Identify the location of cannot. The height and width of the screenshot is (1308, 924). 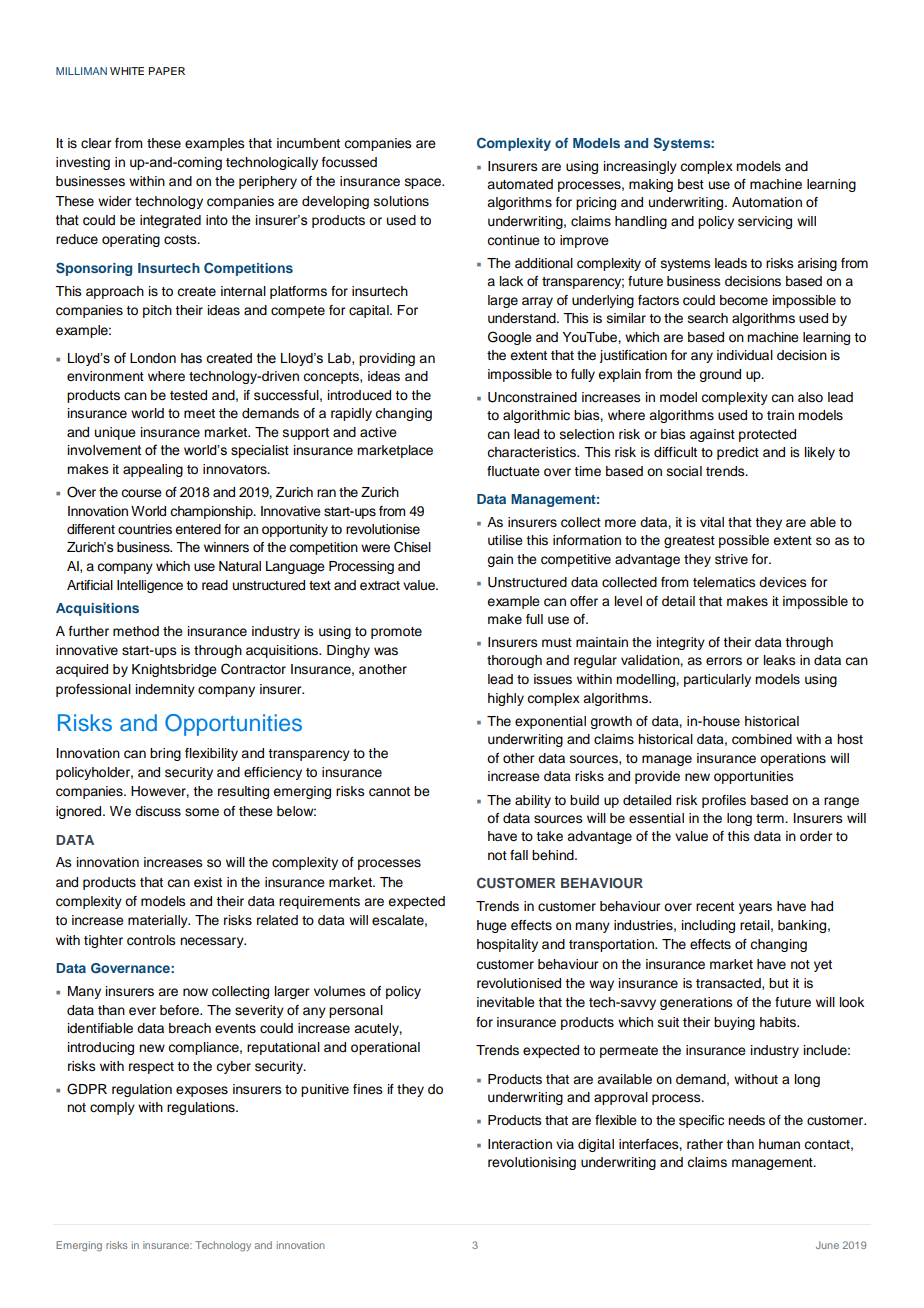
(389, 792).
